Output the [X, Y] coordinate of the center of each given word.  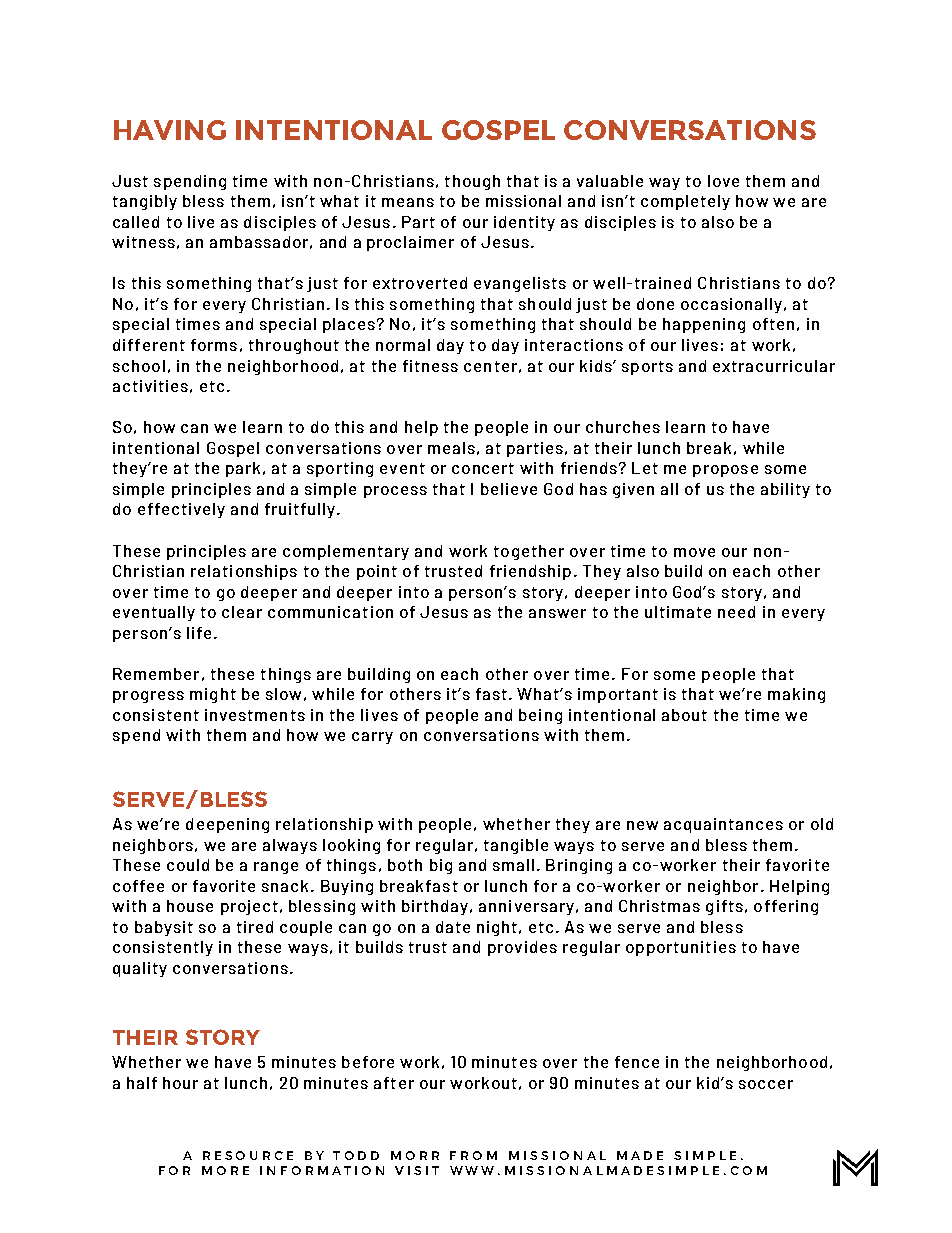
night [497, 928]
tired [255, 927]
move [694, 552]
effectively [181, 510]
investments [255, 715]
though [472, 182]
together [529, 552]
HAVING [170, 130]
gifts [724, 907]
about [684, 715]
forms [214, 345]
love [723, 181]
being [540, 716]
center [490, 366]
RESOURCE [248, 1155]
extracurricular [774, 366]
